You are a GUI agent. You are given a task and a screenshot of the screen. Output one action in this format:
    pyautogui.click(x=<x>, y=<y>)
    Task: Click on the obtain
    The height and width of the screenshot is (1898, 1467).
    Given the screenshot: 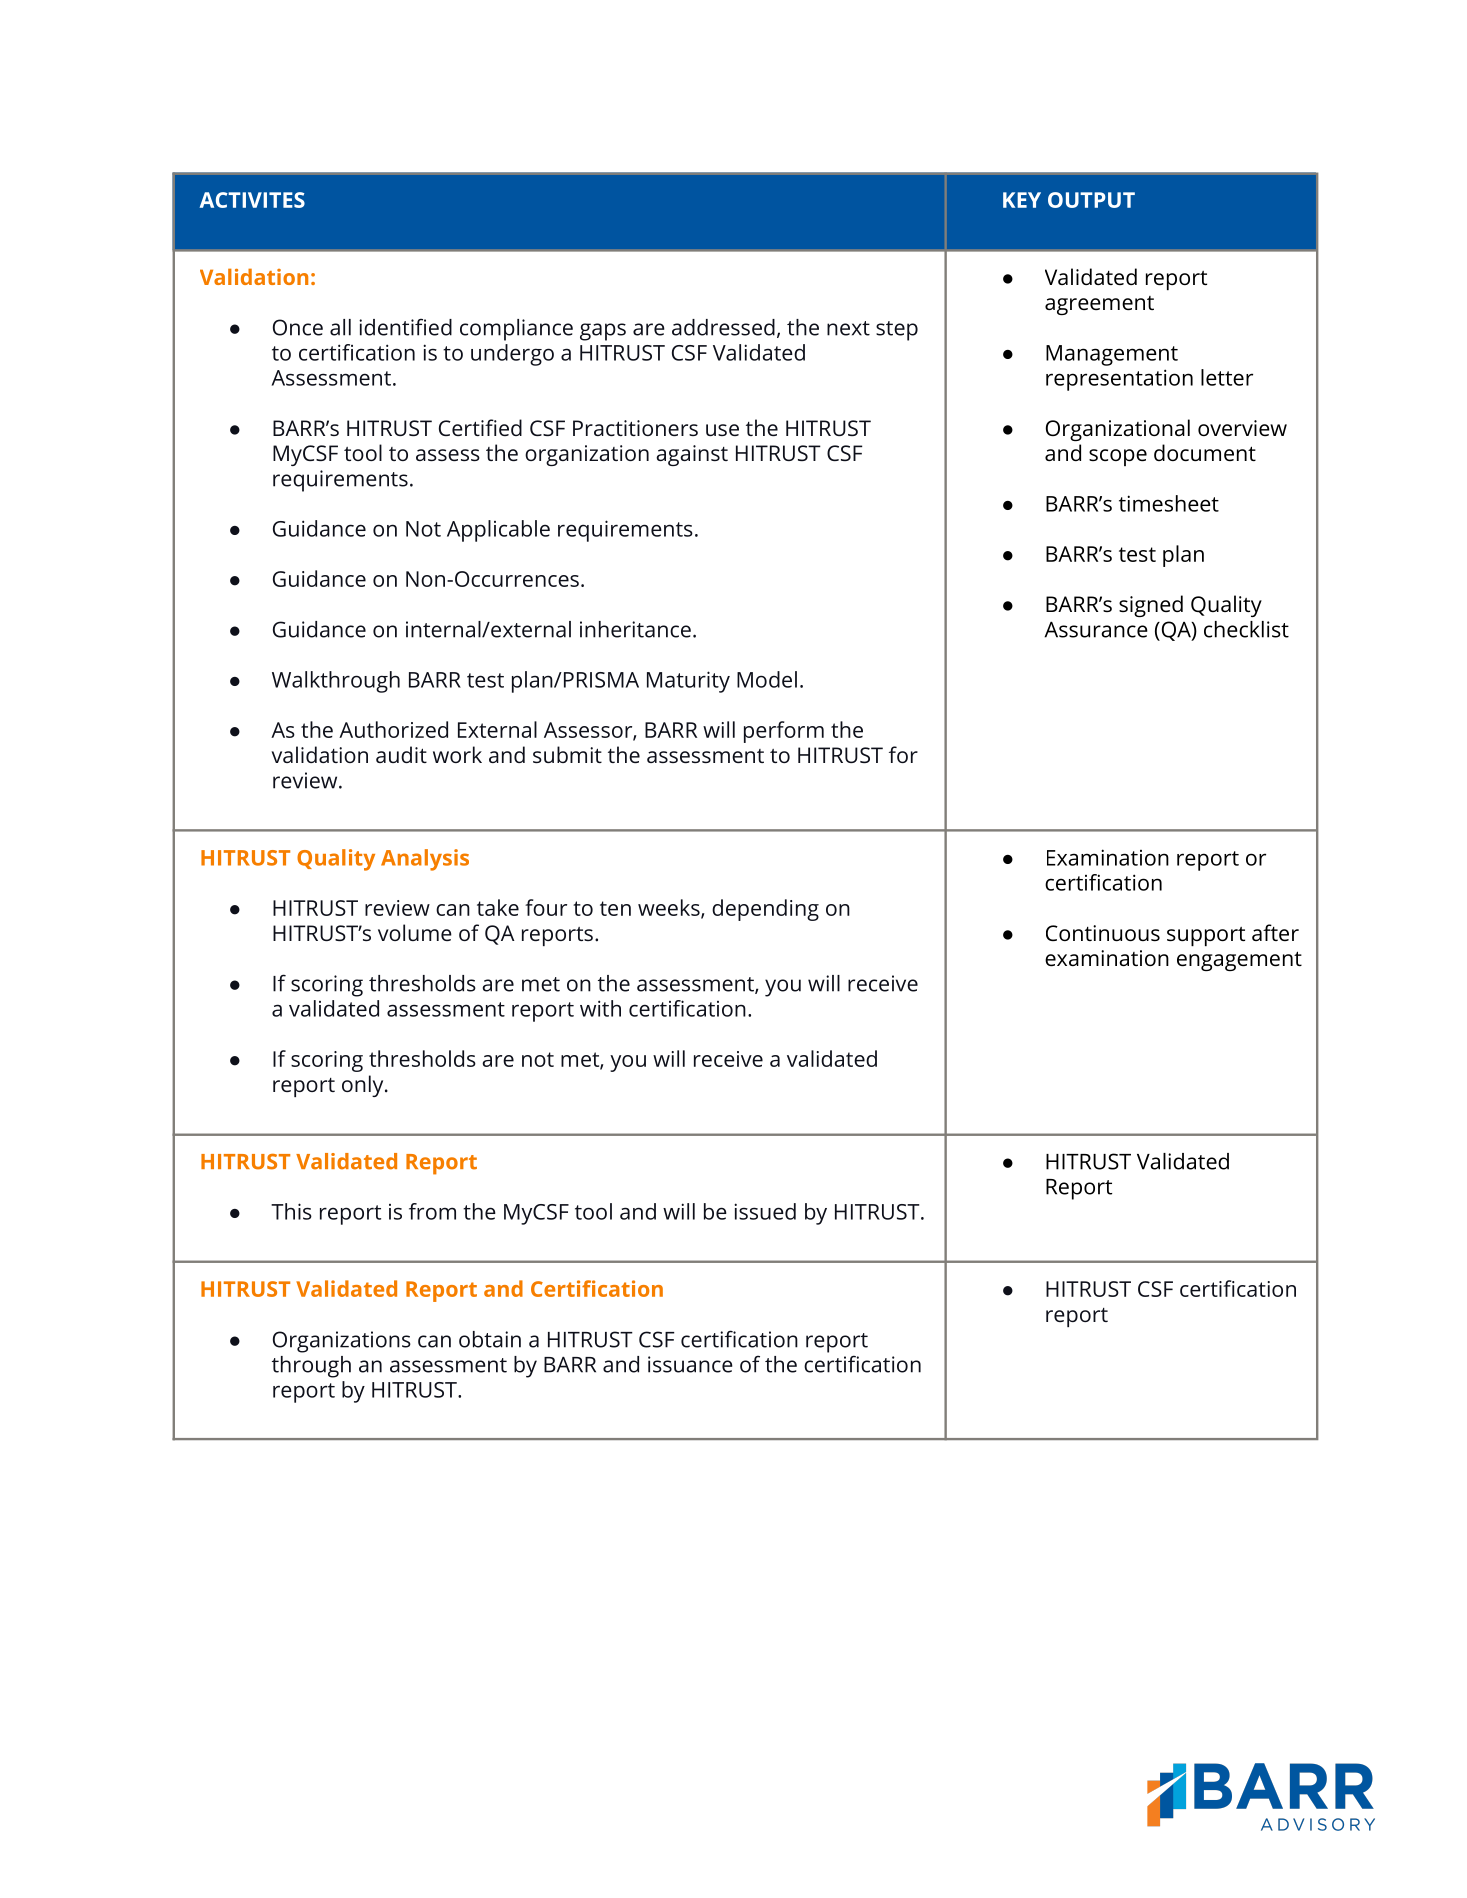 What is the action you would take?
    pyautogui.click(x=490, y=1339)
